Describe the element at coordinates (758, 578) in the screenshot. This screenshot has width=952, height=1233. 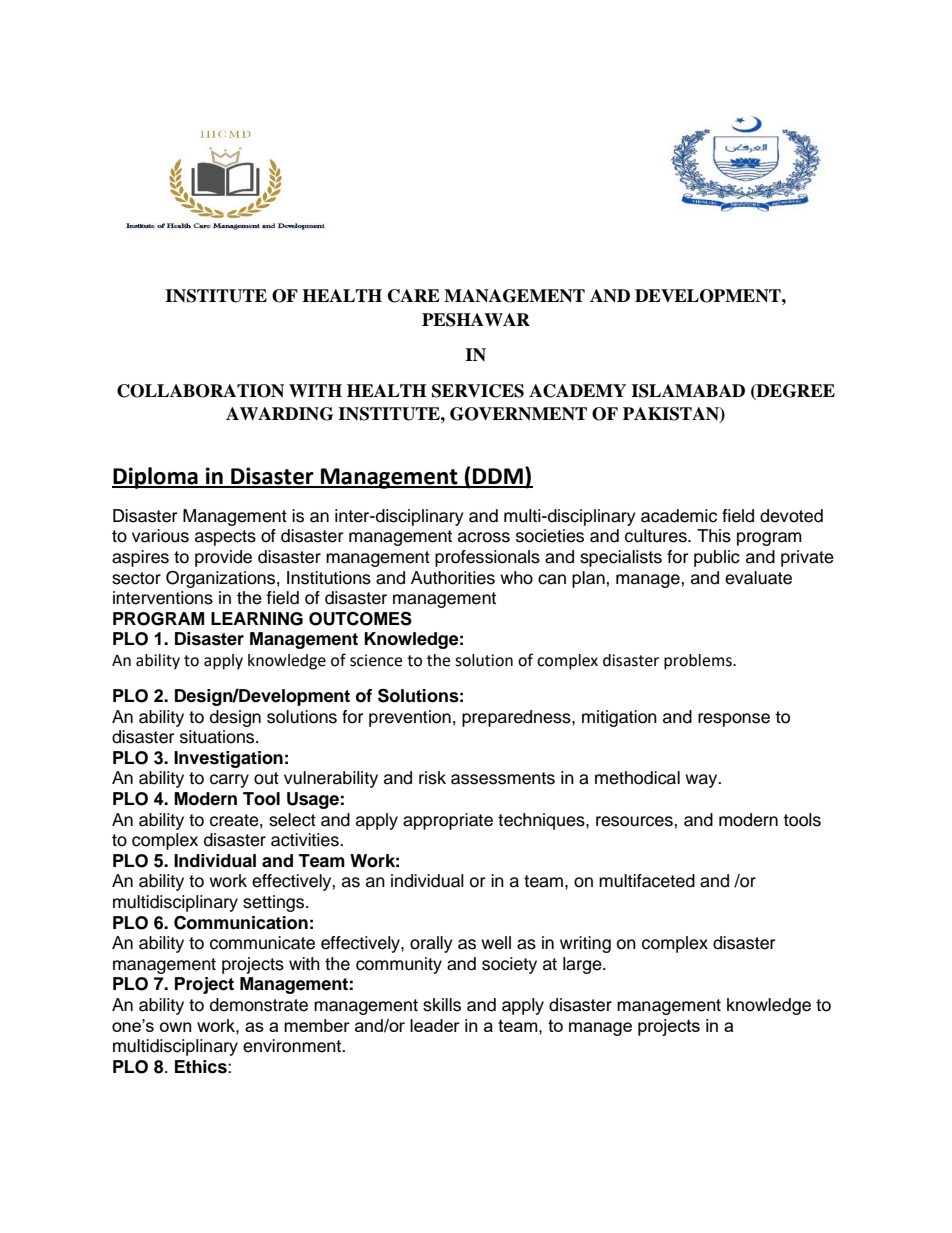
I see `evaluate` at that location.
